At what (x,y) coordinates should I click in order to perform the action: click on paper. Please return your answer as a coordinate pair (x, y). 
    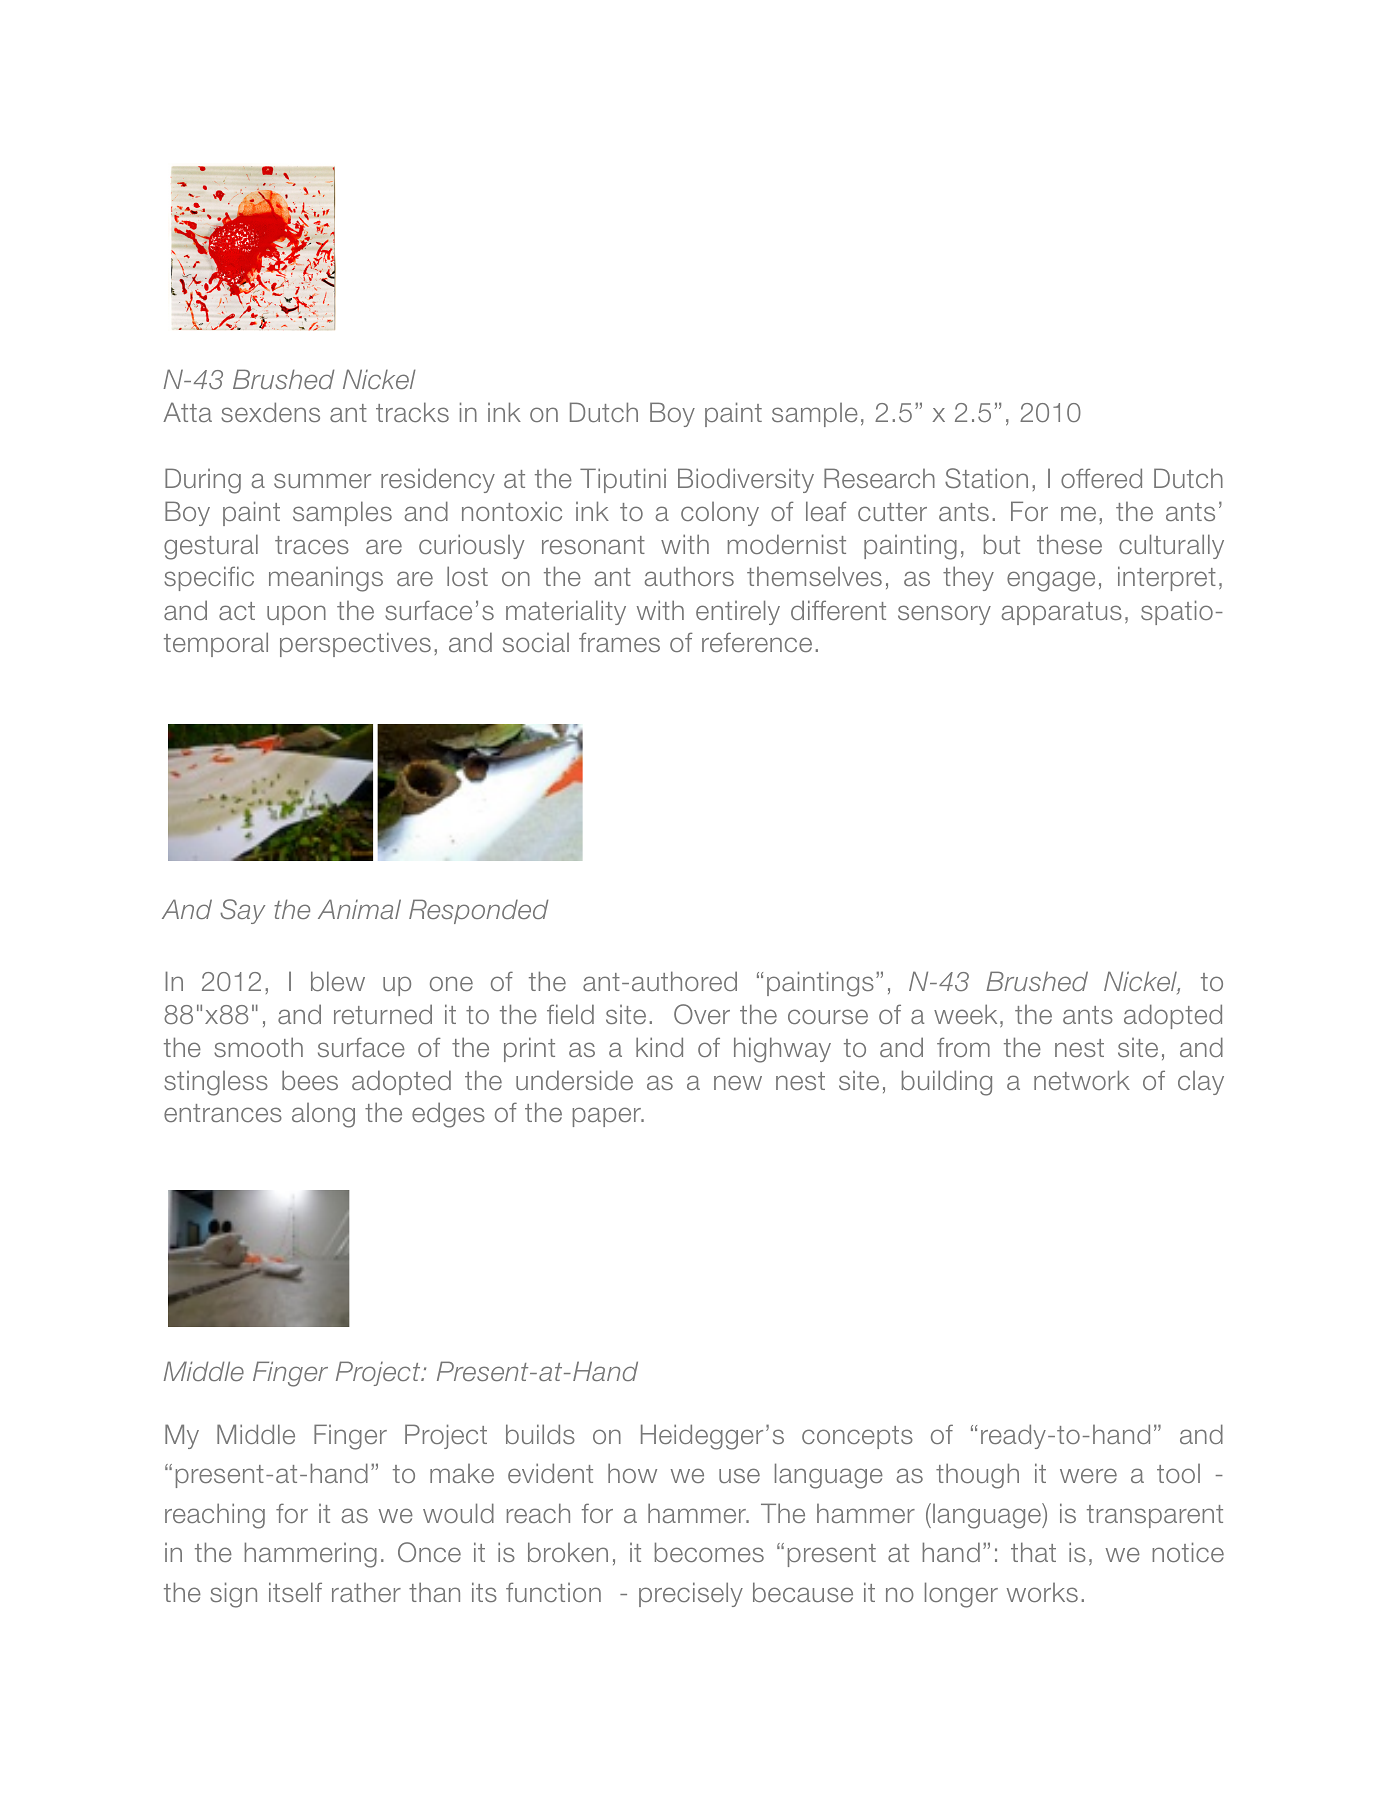
    Looking at the image, I should click on (608, 1117).
